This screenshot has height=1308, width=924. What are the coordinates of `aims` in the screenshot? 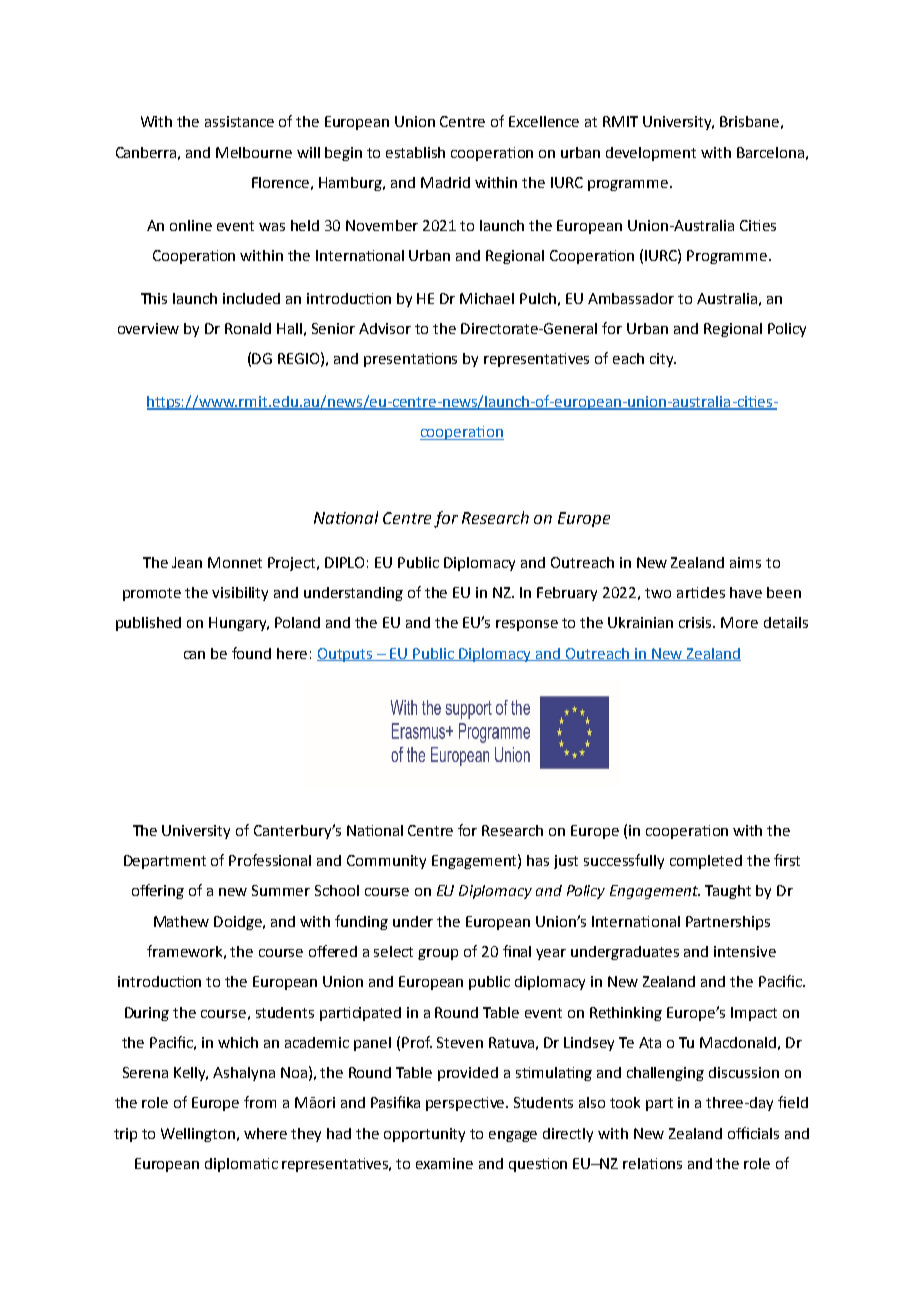 It's located at (745, 562).
